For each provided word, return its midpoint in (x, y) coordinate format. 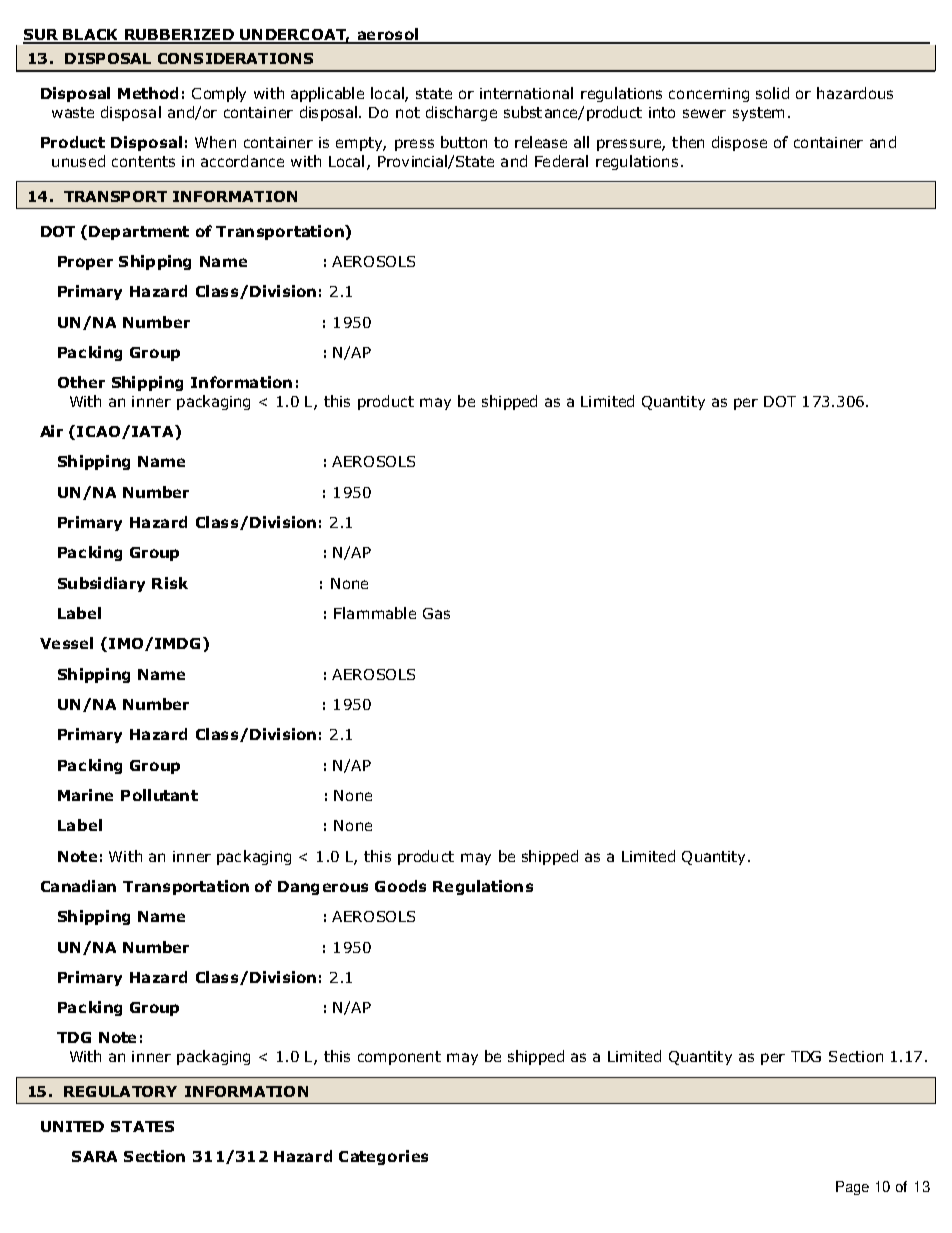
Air (51, 431)
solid (772, 93)
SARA (94, 1156)
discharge (461, 113)
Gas (436, 613)
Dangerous (323, 888)
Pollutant (159, 795)
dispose (739, 143)
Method (148, 93)
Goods (400, 886)
